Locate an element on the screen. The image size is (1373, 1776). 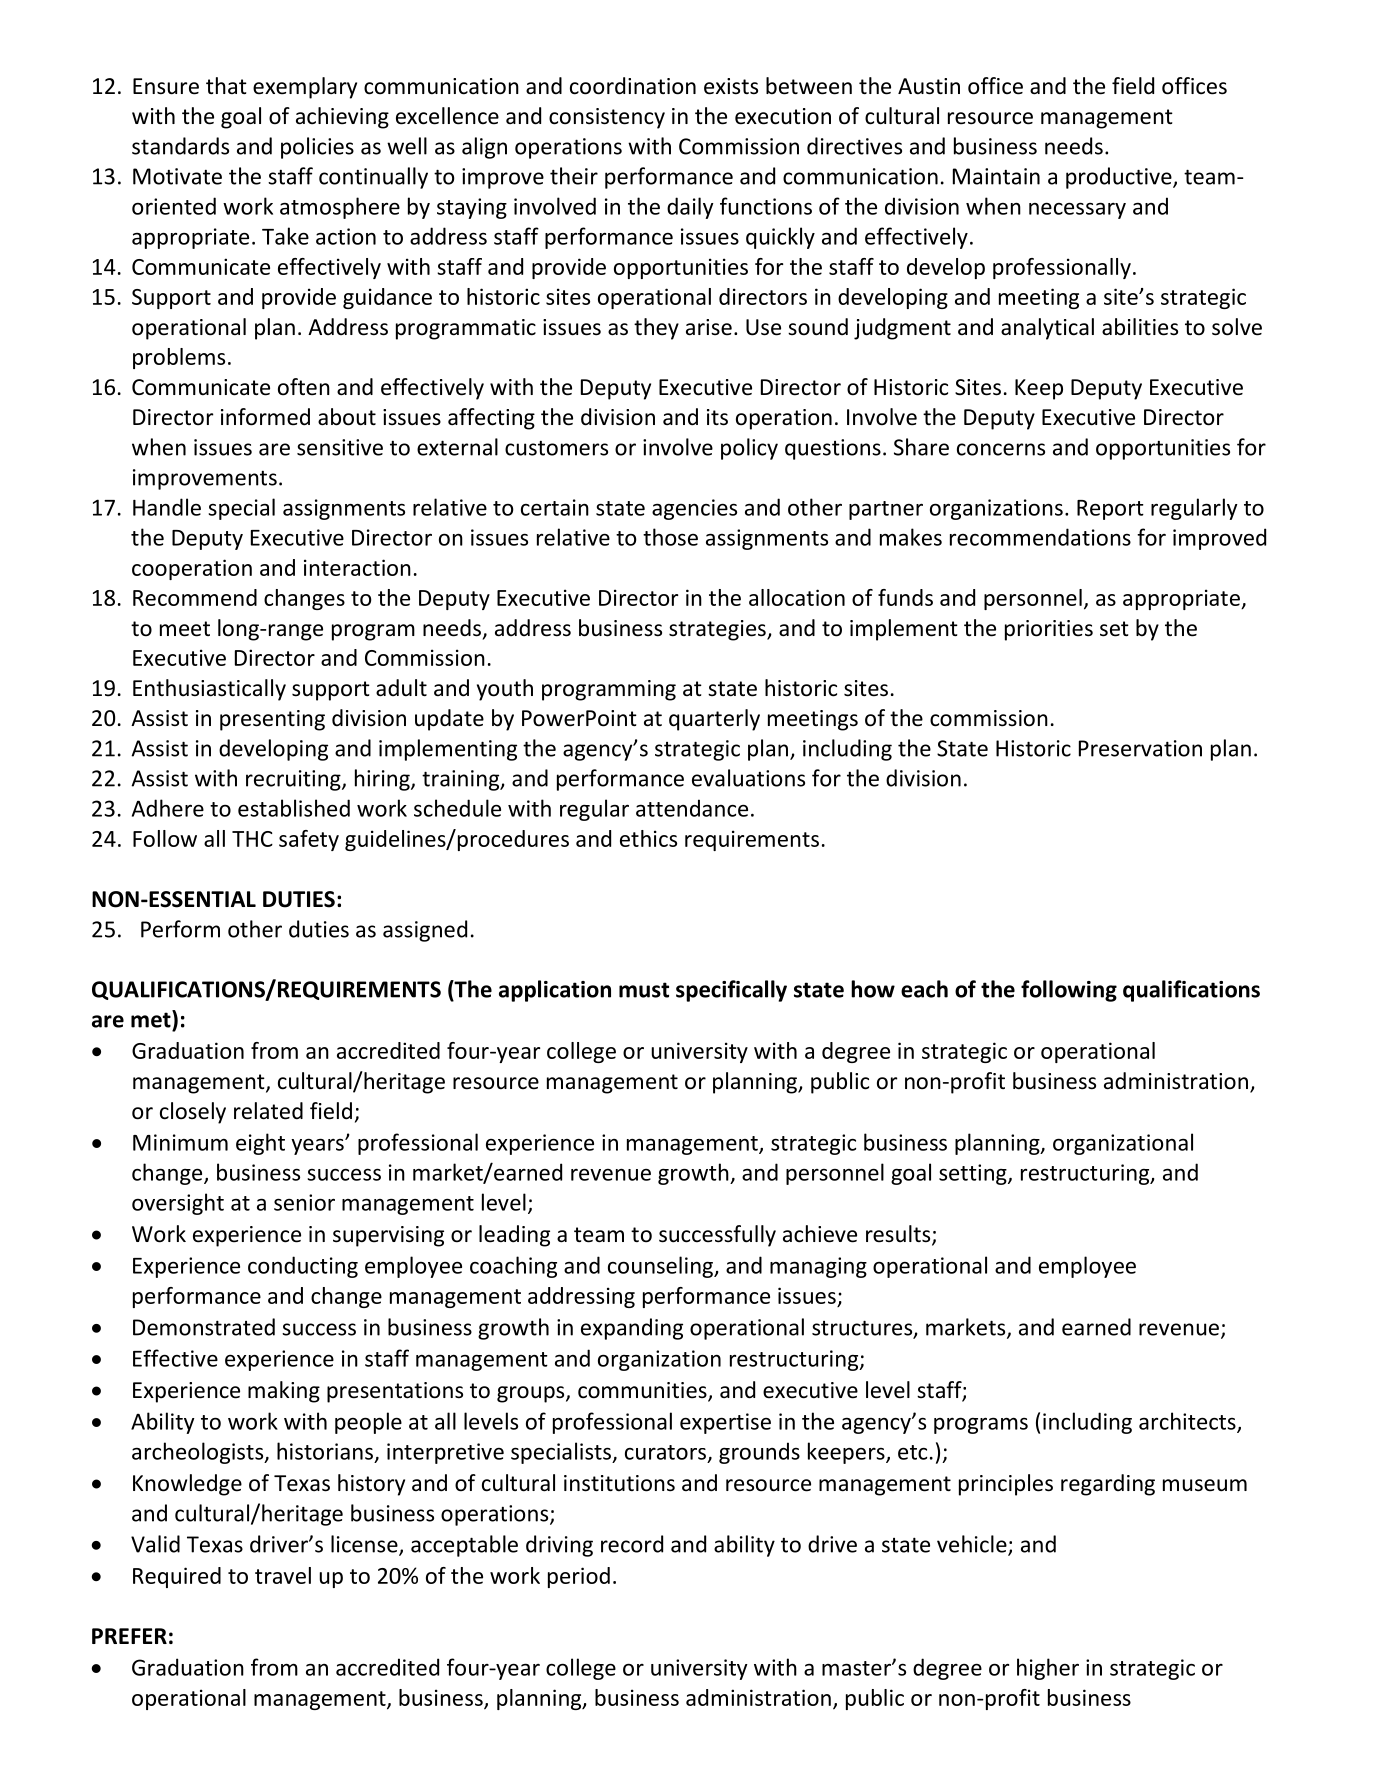
policies is located at coordinates (317, 148).
